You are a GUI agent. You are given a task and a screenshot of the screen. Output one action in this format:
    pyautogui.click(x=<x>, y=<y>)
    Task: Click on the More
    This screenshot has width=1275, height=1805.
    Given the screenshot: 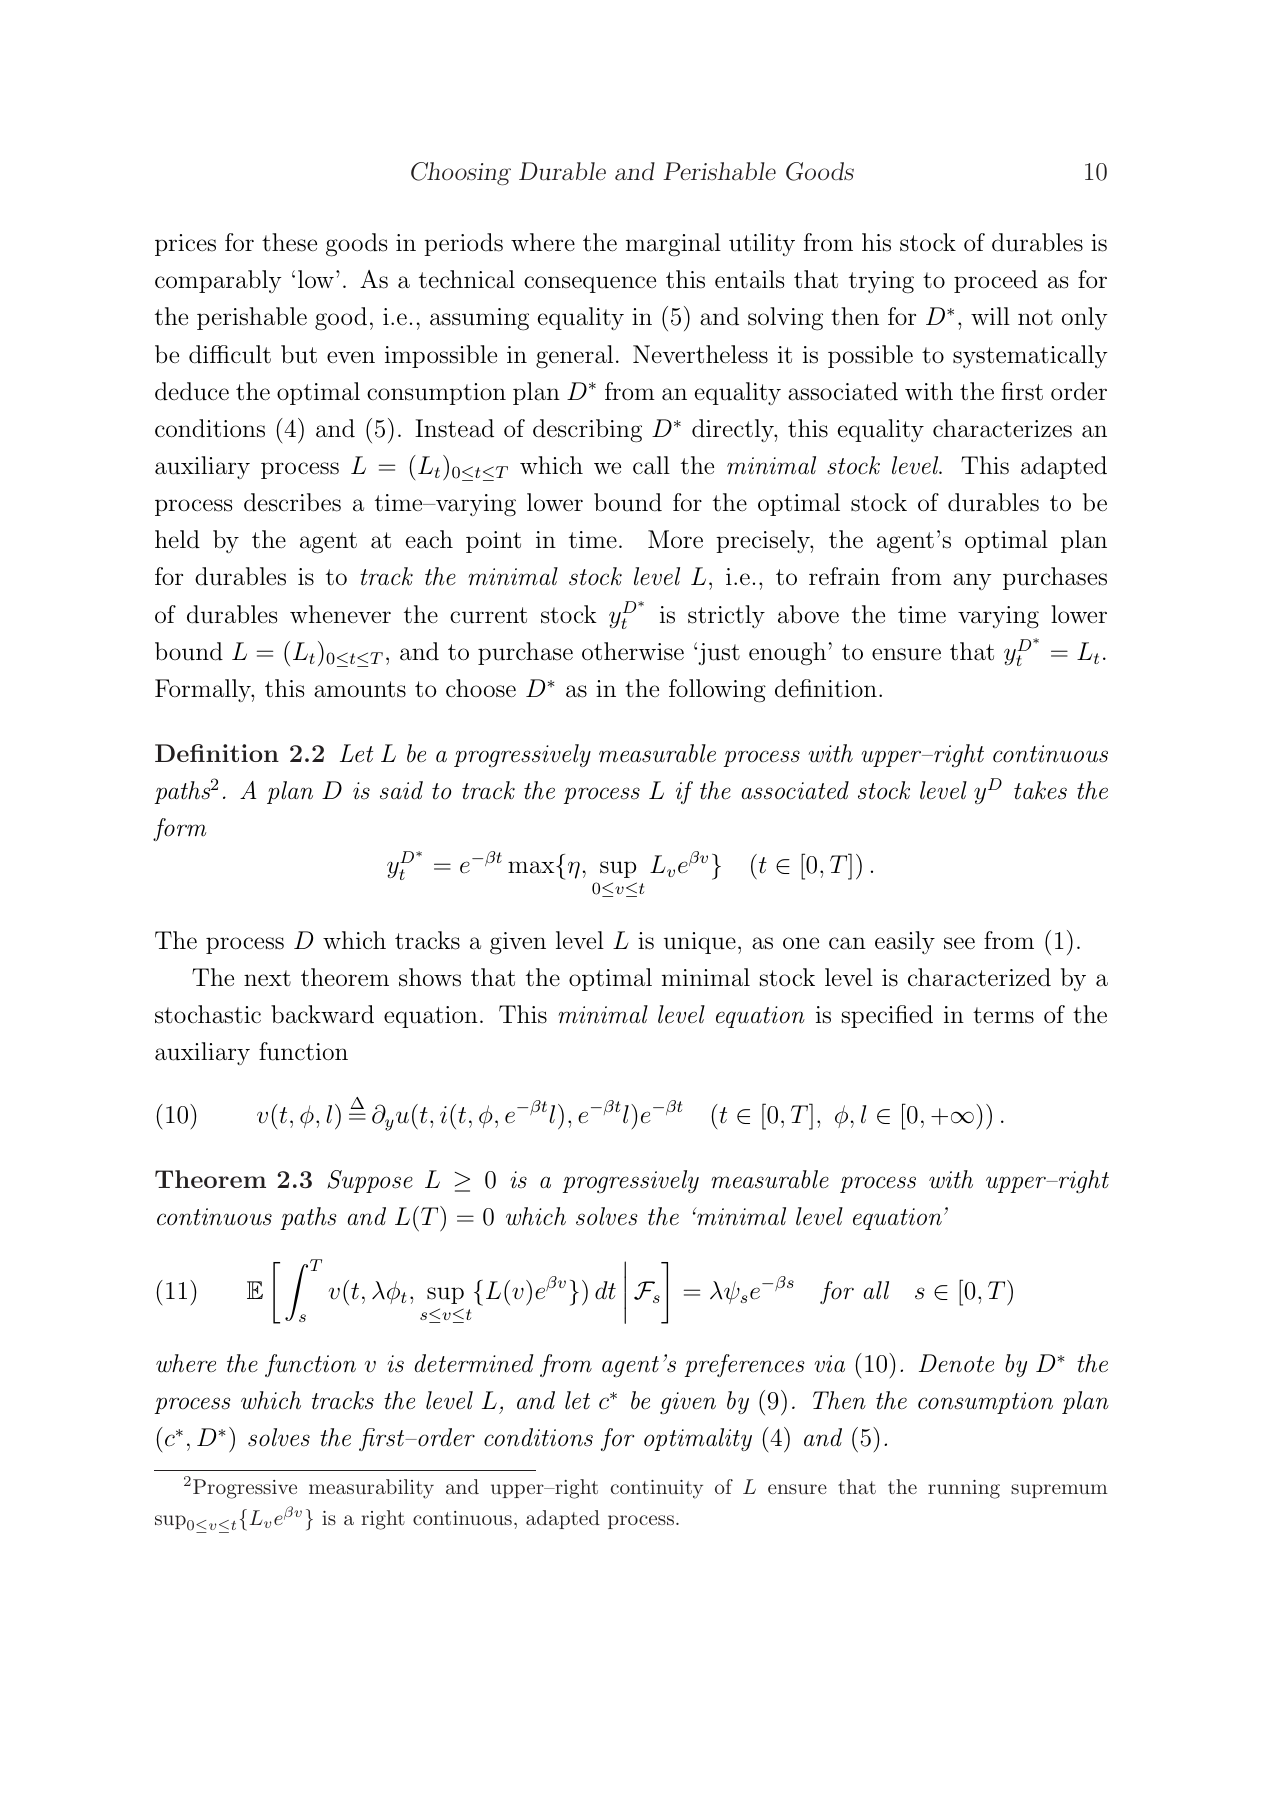 What is the action you would take?
    pyautogui.click(x=675, y=539)
